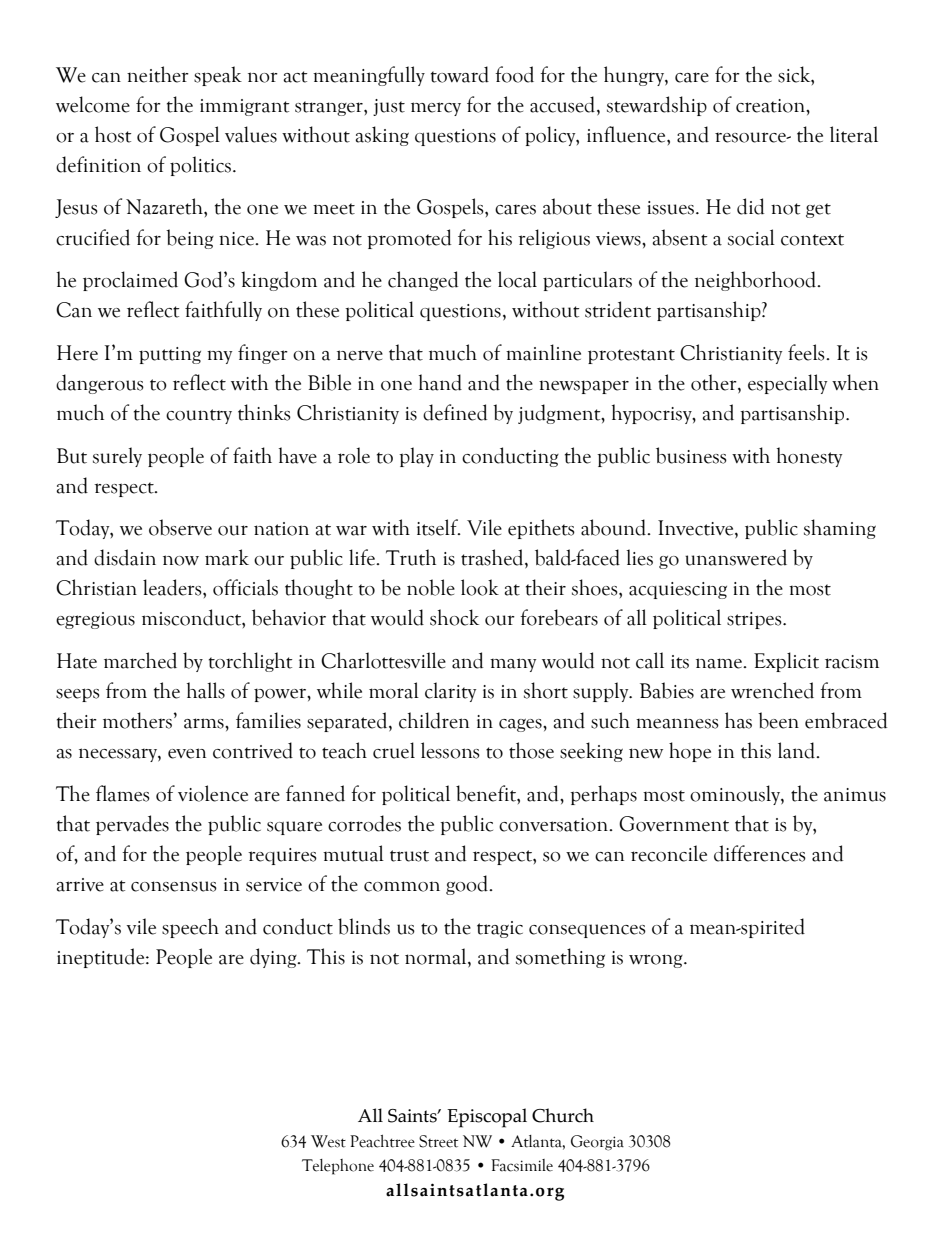 Image resolution: width=952 pixels, height=1233 pixels. What do you see at coordinates (173, 587) in the document?
I see `leaders` at bounding box center [173, 587].
